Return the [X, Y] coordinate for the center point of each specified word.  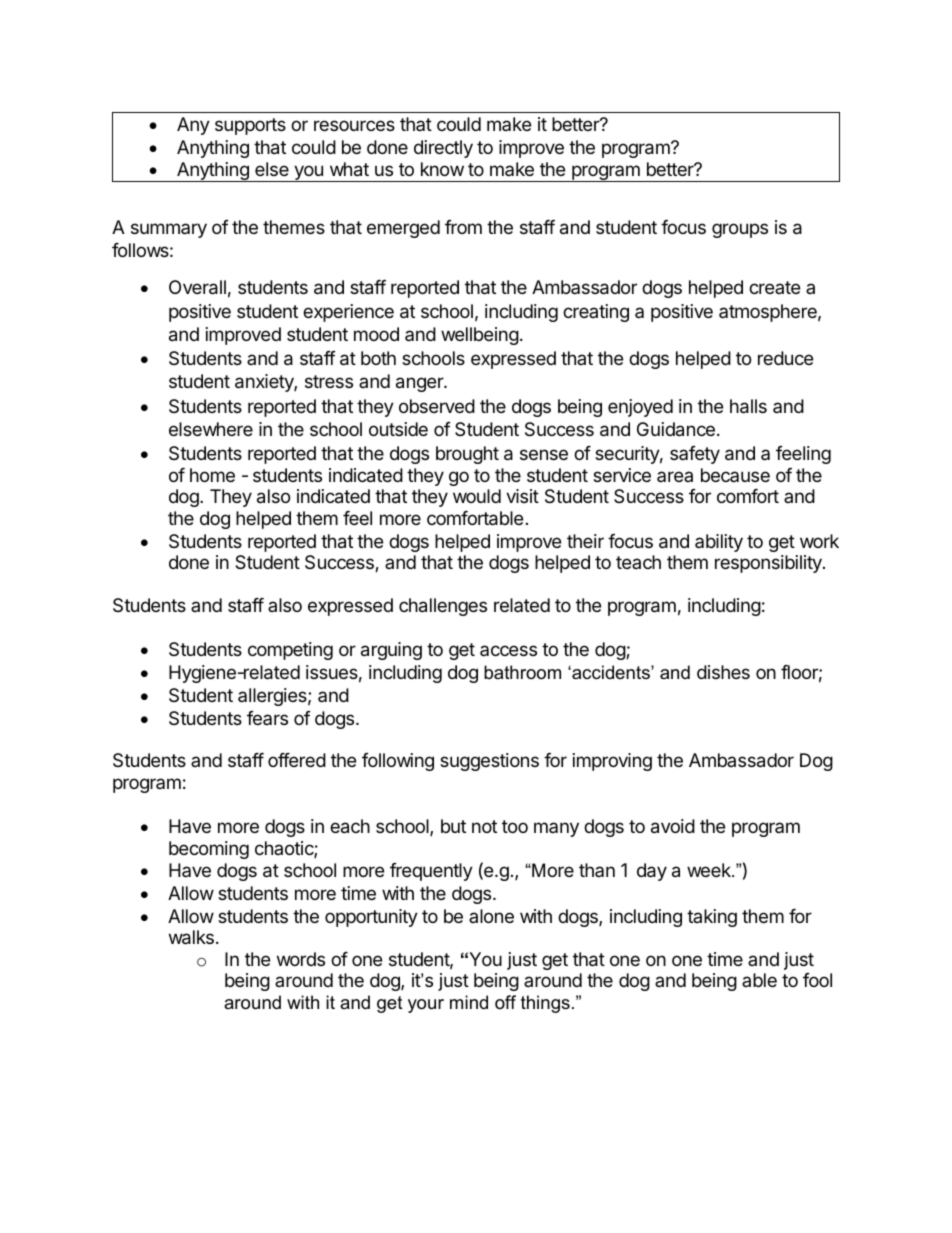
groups [740, 230]
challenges [443, 607]
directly [443, 149]
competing [290, 651]
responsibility [769, 564]
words [301, 959]
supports [250, 126]
